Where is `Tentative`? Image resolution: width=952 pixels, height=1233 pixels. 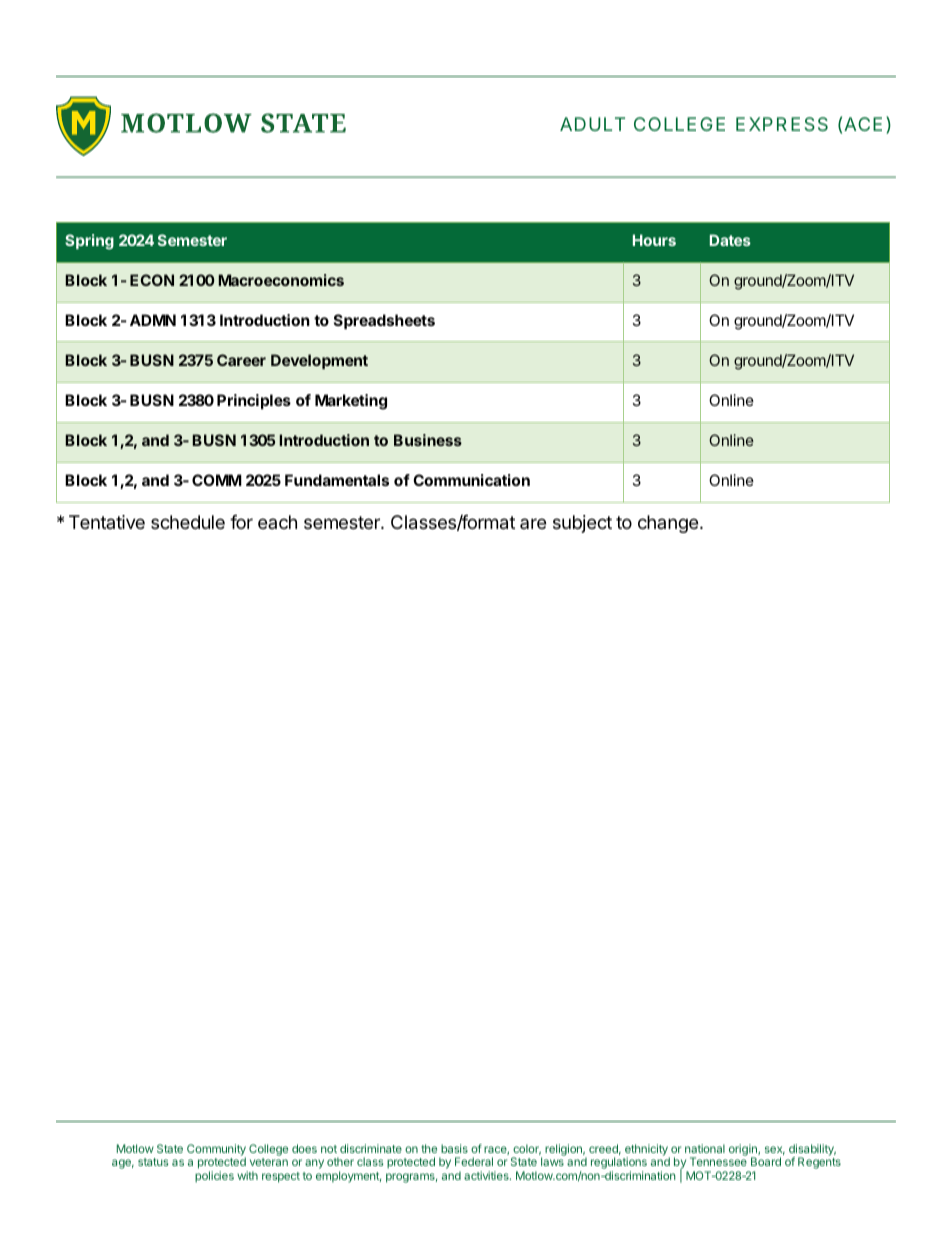 Tentative is located at coordinates (107, 522).
